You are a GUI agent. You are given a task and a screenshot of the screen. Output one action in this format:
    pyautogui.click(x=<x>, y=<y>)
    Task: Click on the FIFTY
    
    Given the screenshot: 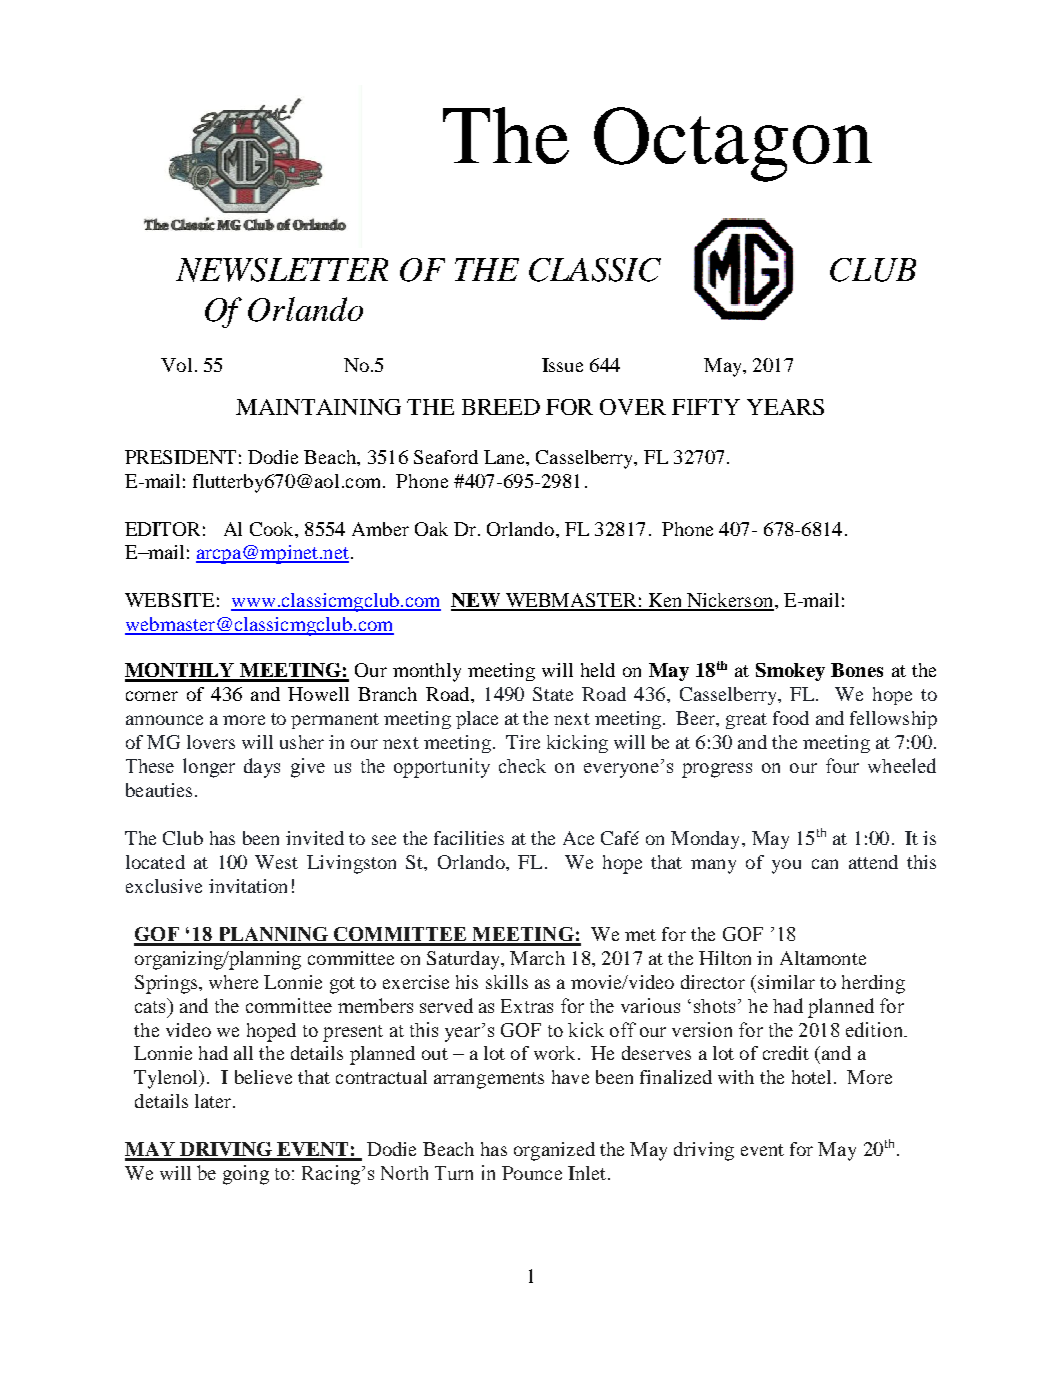 What is the action you would take?
    pyautogui.click(x=706, y=407)
